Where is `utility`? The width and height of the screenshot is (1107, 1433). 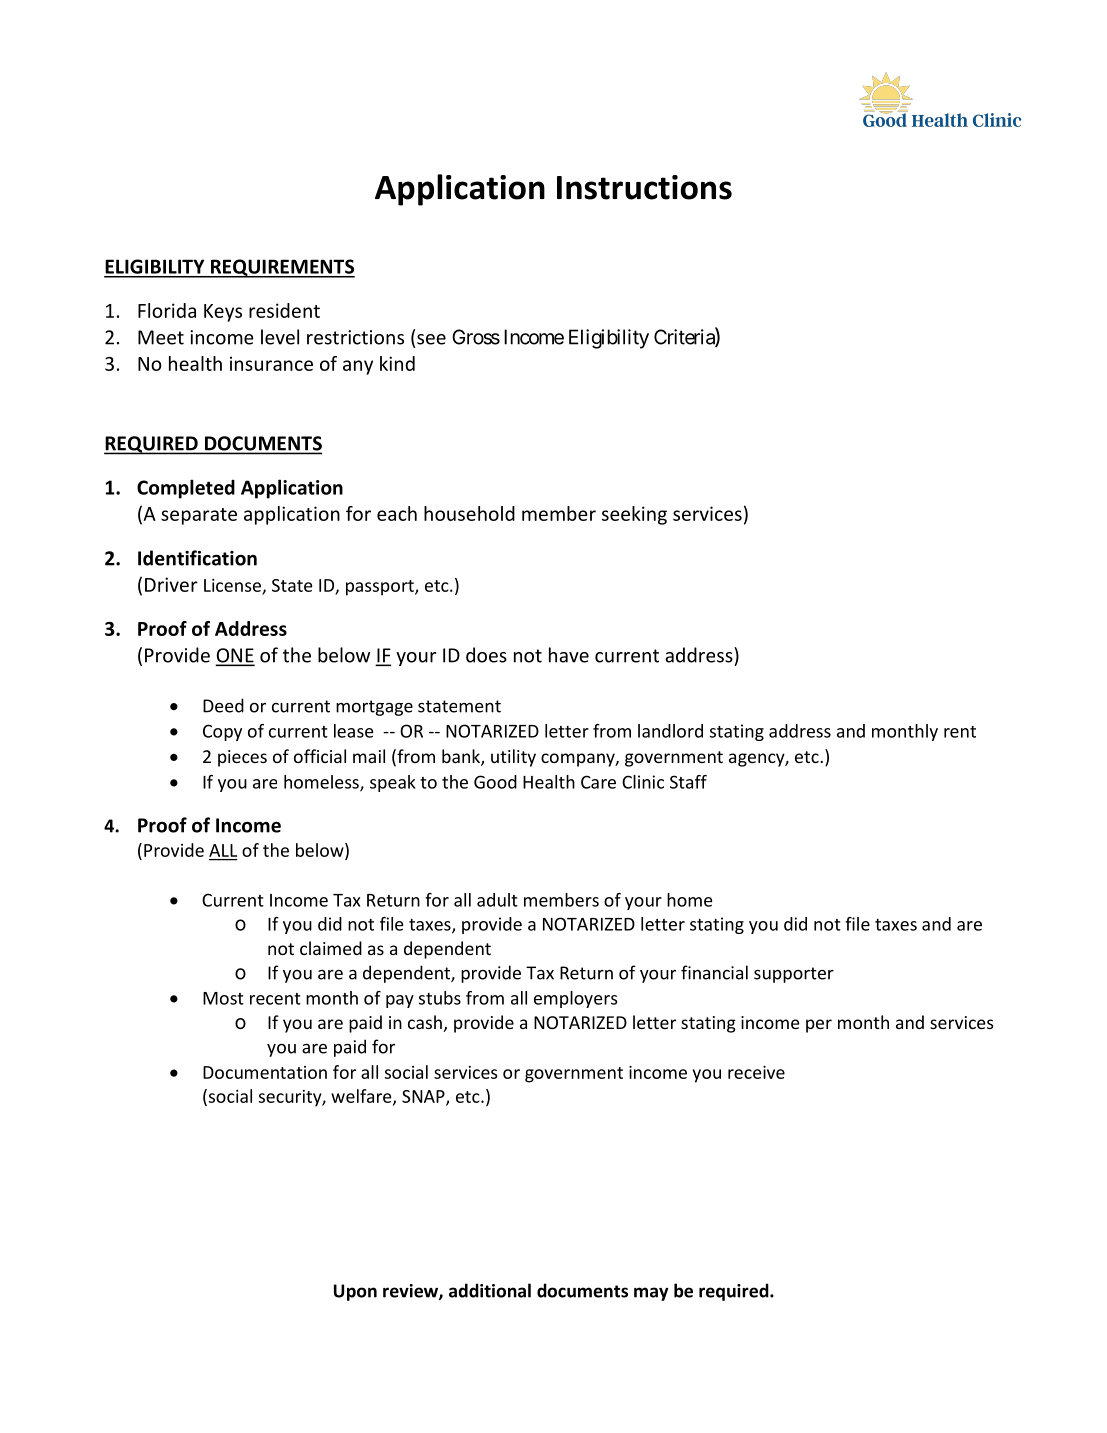 utility is located at coordinates (513, 758).
